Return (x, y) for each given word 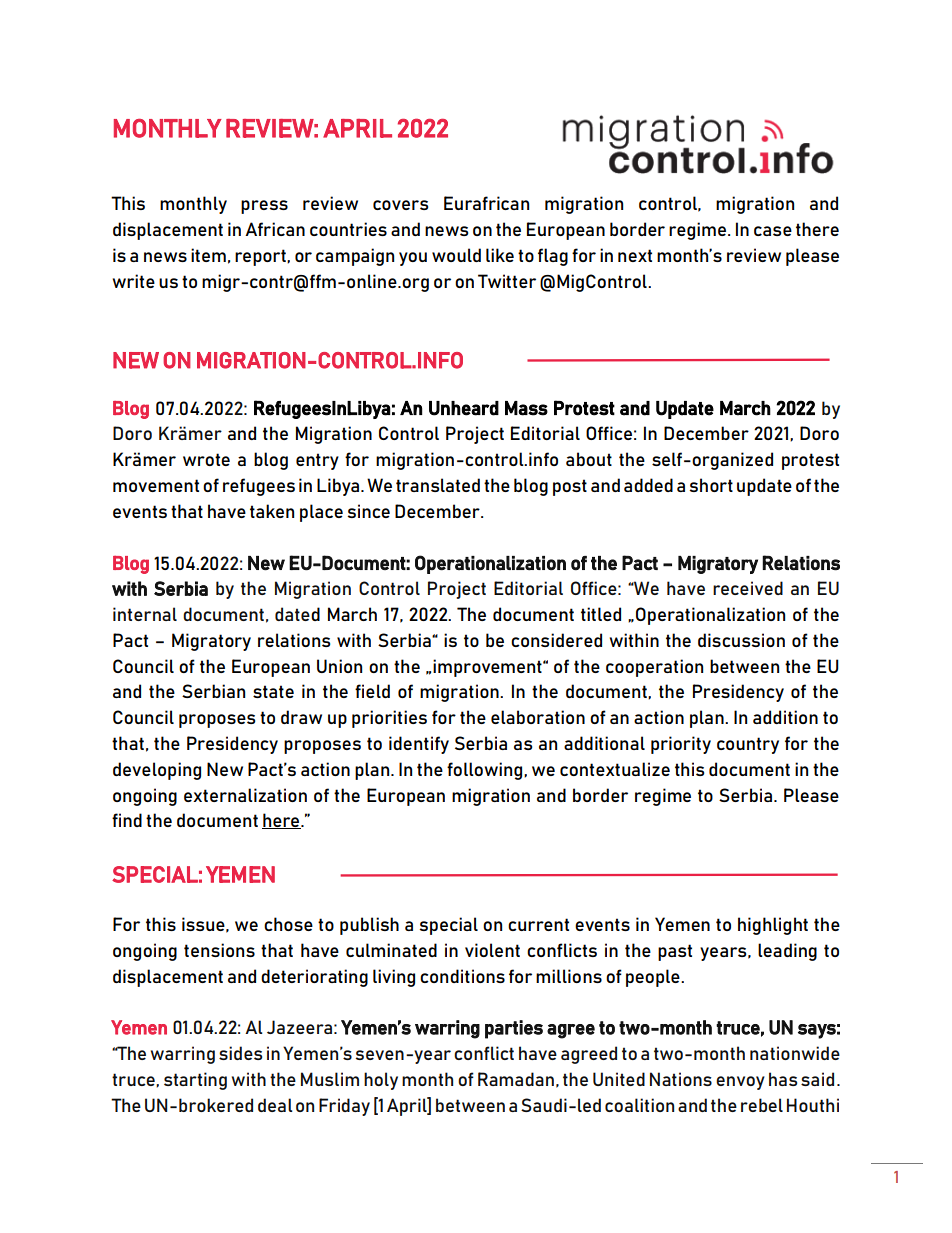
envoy (740, 1083)
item (208, 255)
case (773, 231)
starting (195, 1081)
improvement (488, 668)
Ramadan (516, 1079)
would (456, 255)
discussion (741, 640)
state (273, 691)
